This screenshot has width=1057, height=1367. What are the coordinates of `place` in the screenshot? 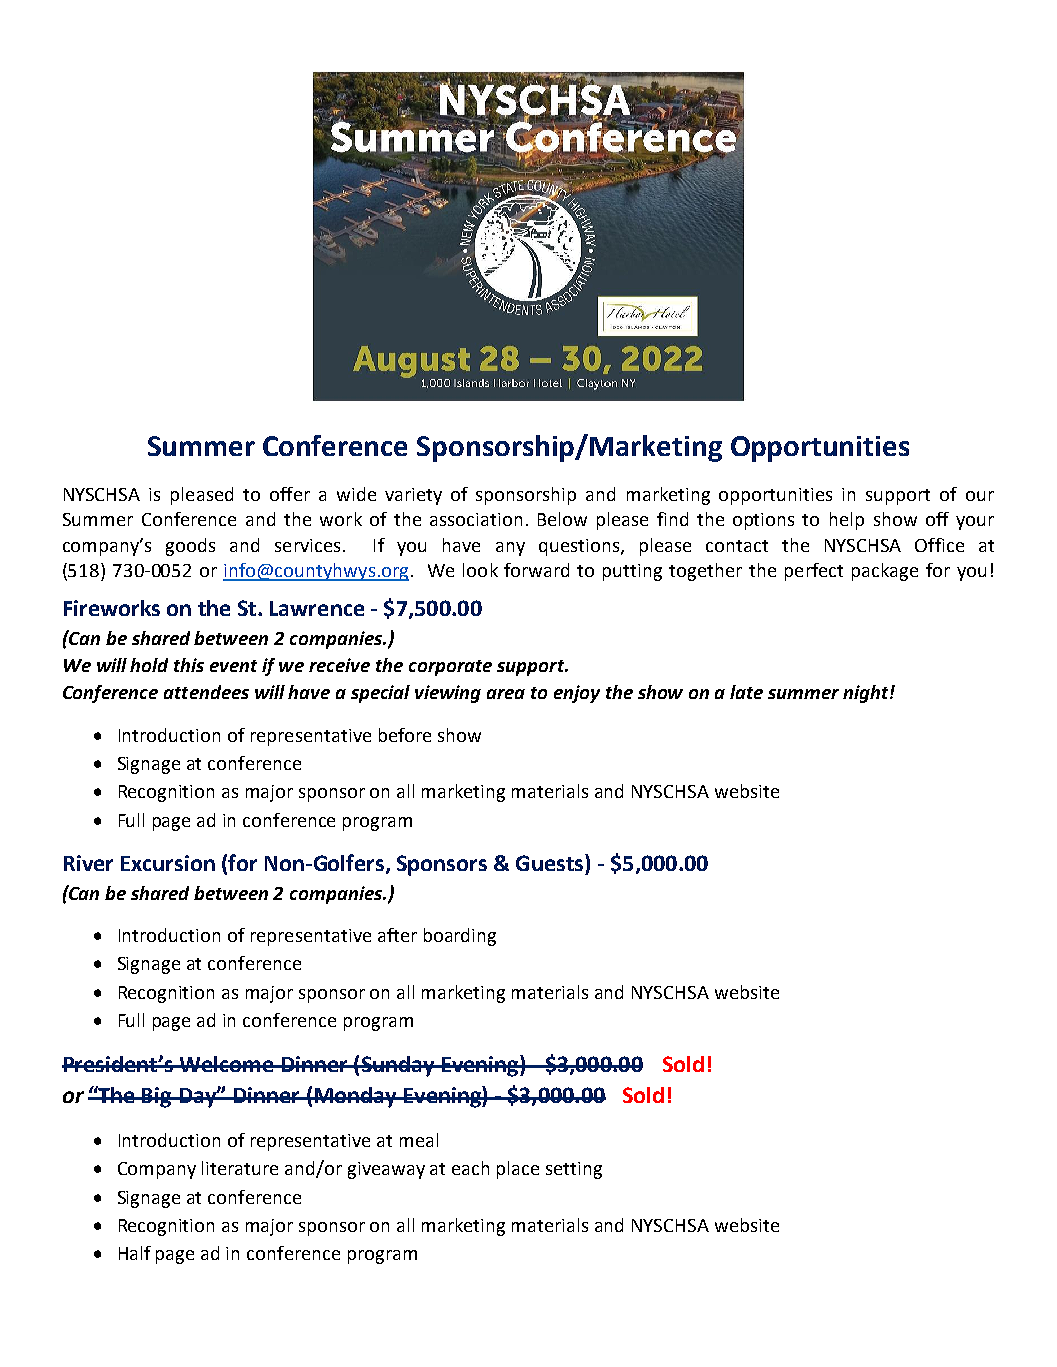 It's located at (518, 1170).
